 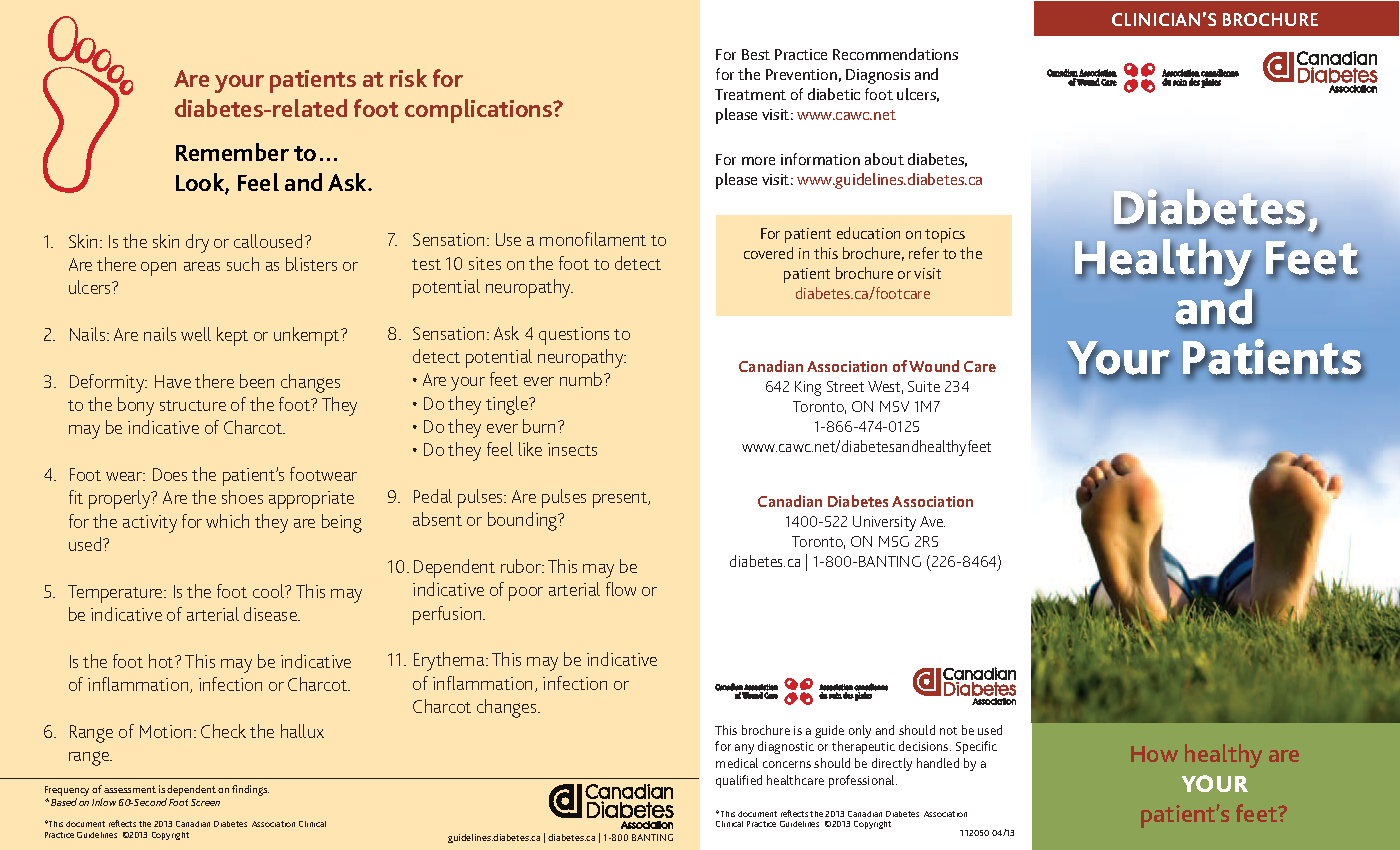 I want to click on well, so click(x=196, y=334).
